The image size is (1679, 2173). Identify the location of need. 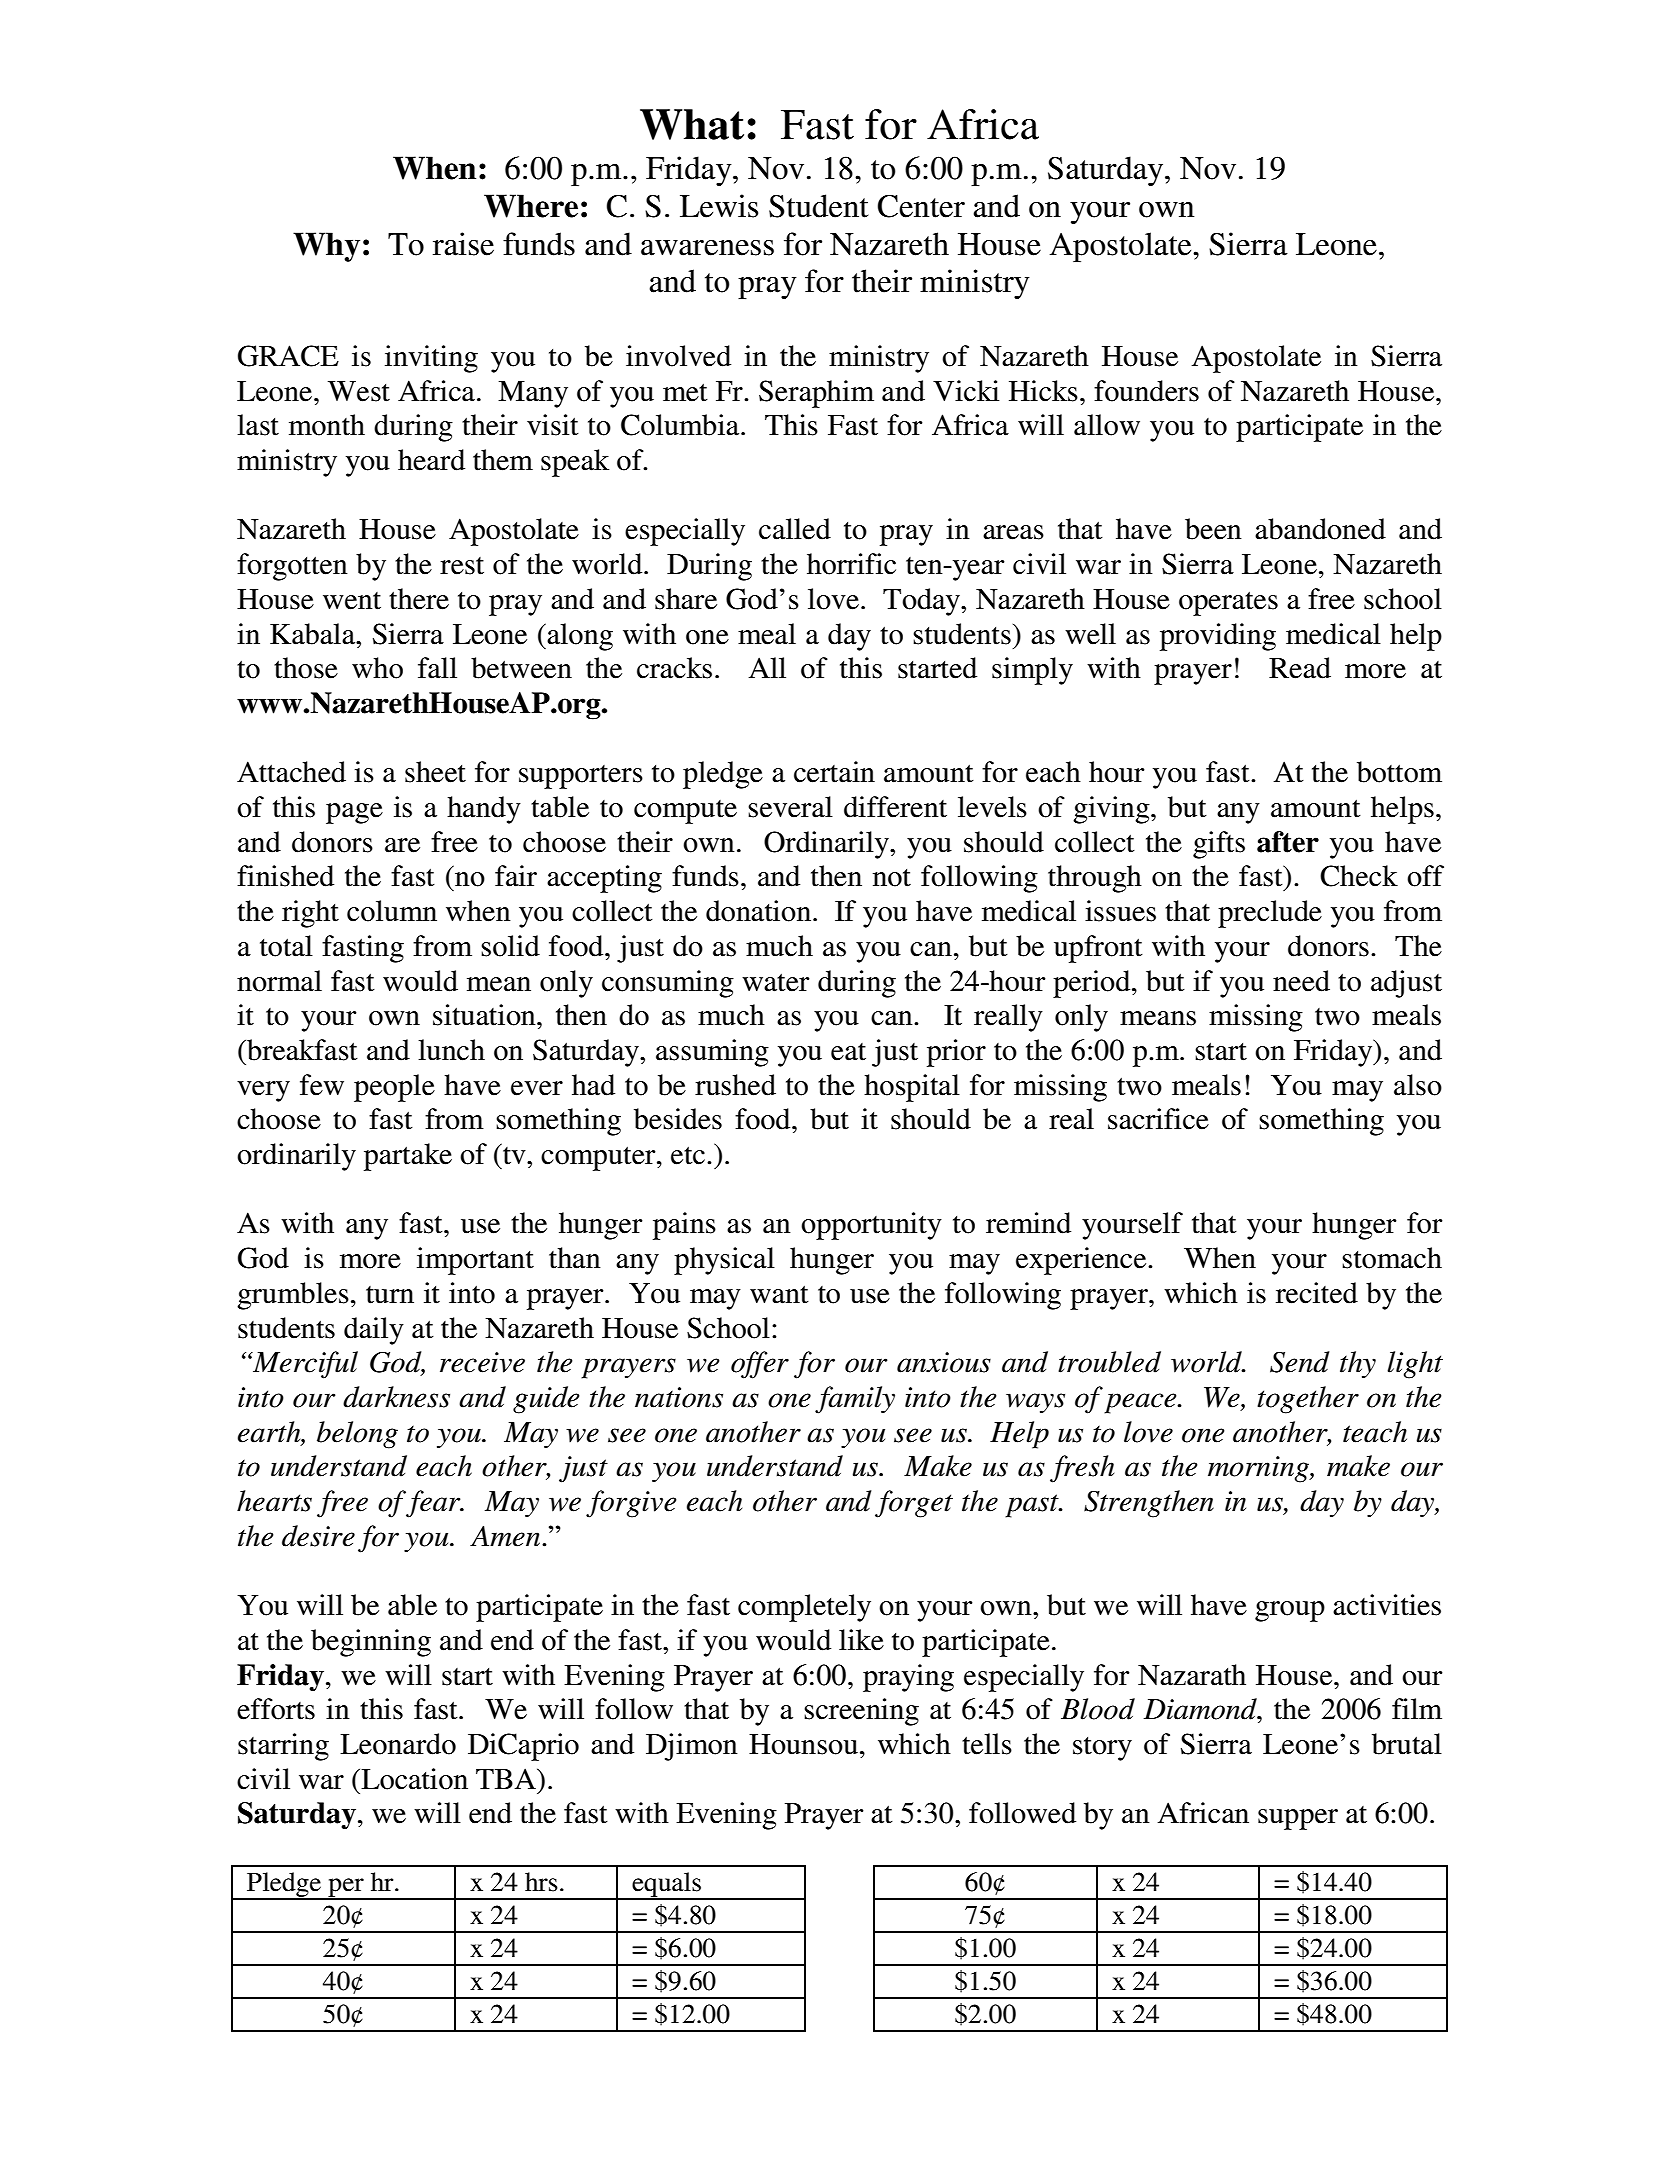
(1301, 981).
